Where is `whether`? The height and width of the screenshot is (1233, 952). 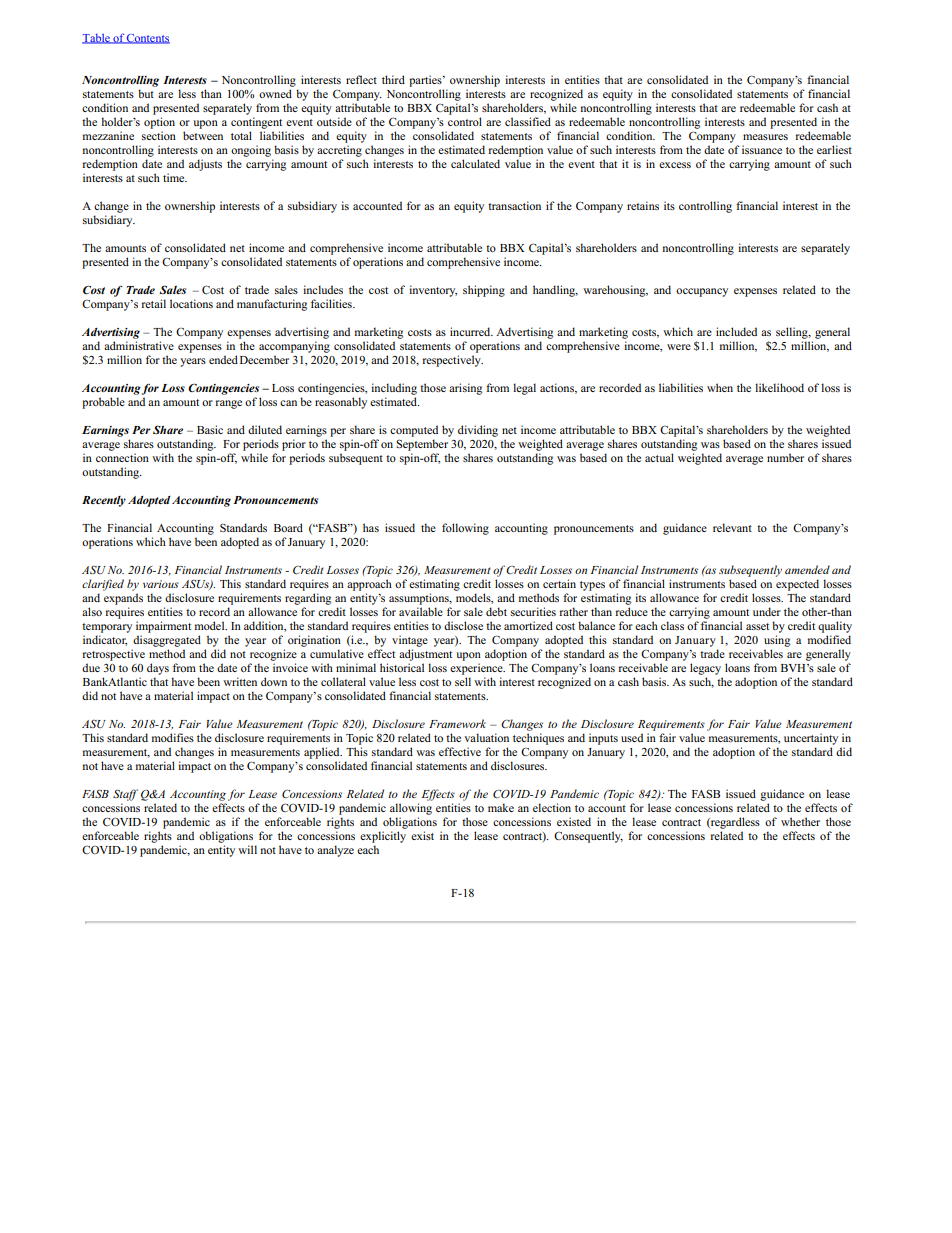 whether is located at coordinates (800, 821).
